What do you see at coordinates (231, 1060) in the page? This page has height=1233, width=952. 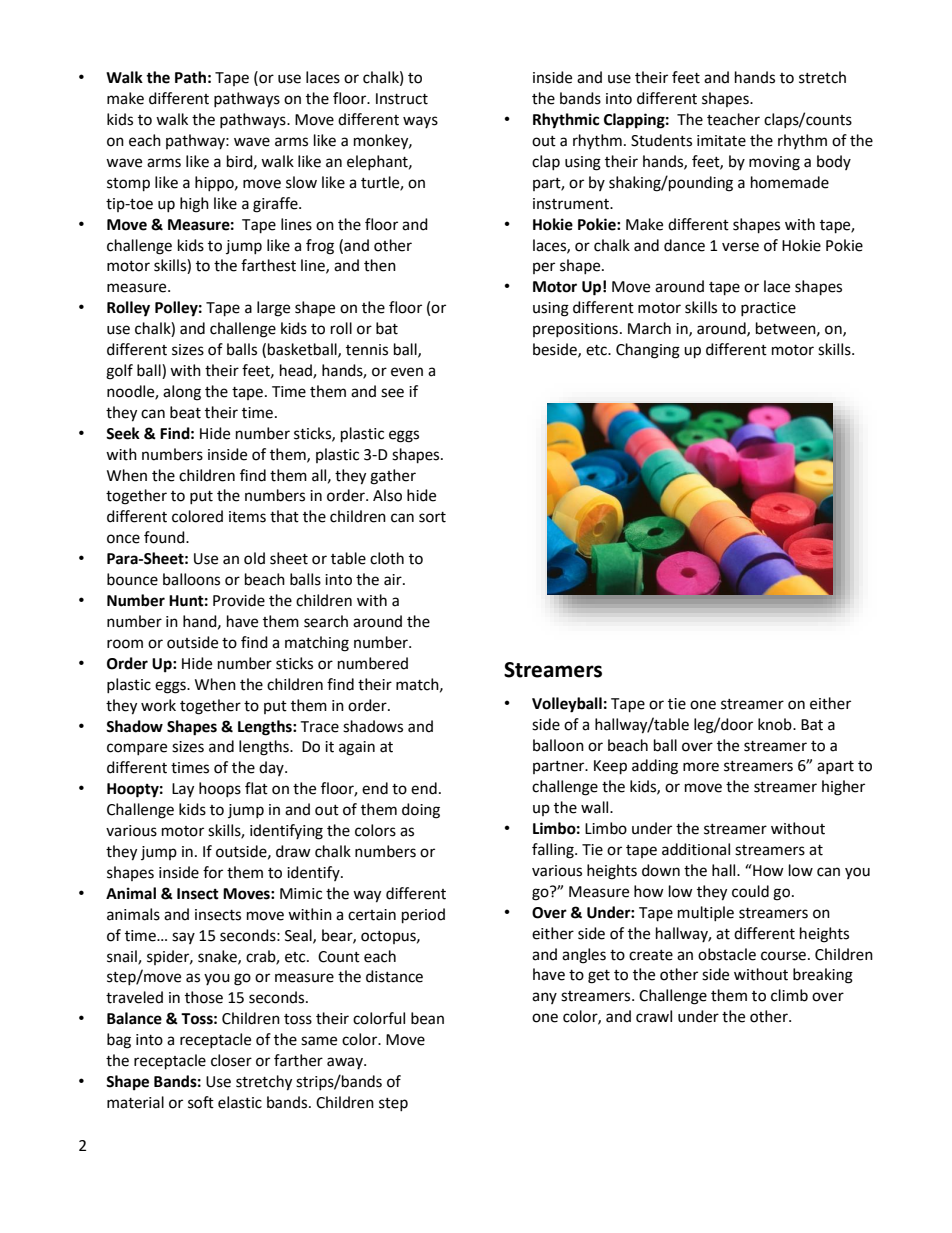 I see `closer` at bounding box center [231, 1060].
